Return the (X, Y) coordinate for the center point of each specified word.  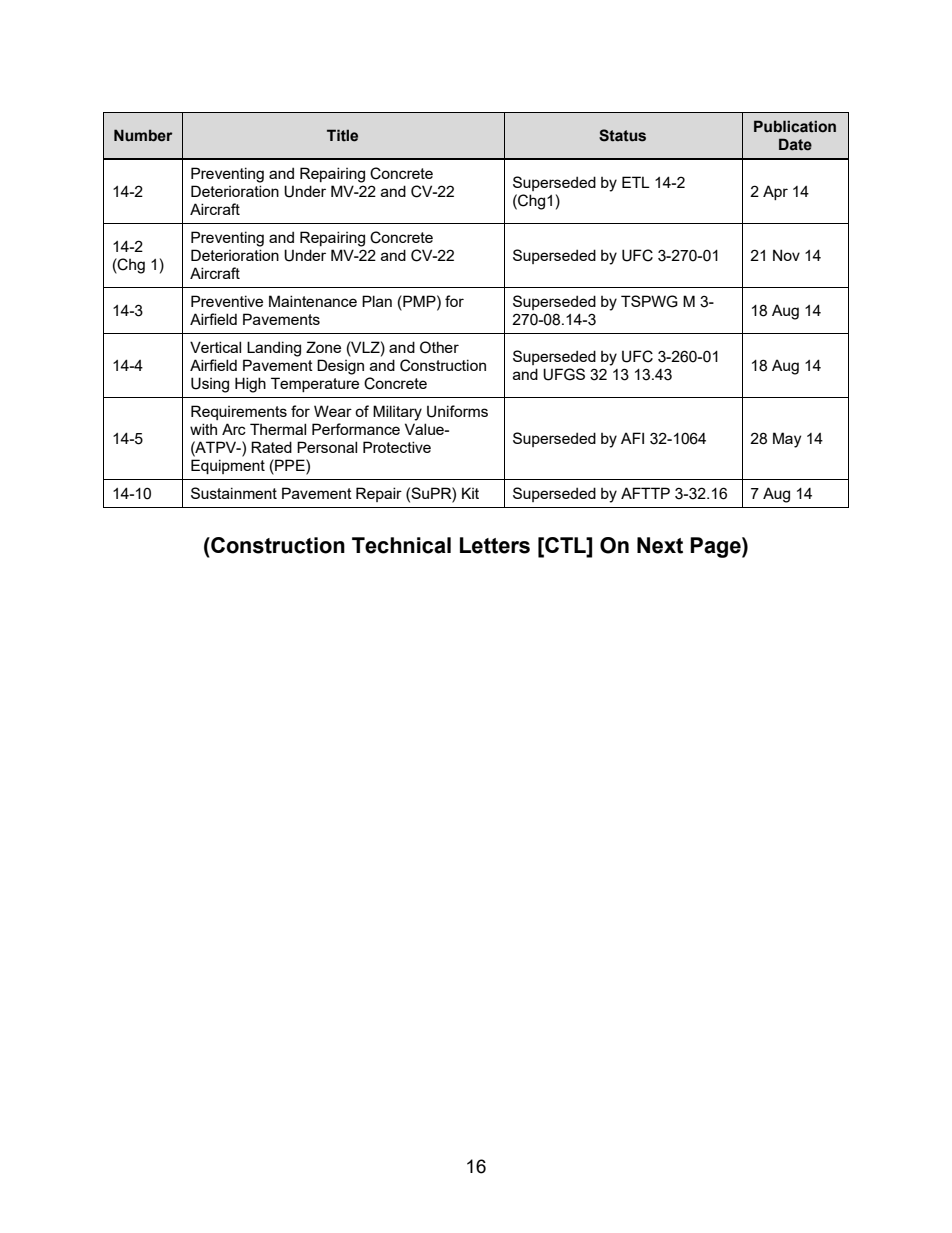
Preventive (227, 301)
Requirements (239, 412)
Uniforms (457, 411)
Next (660, 545)
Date (795, 144)
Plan (377, 301)
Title (342, 135)
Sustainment (234, 493)
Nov (786, 255)
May (787, 440)
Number (143, 135)
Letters (495, 545)
